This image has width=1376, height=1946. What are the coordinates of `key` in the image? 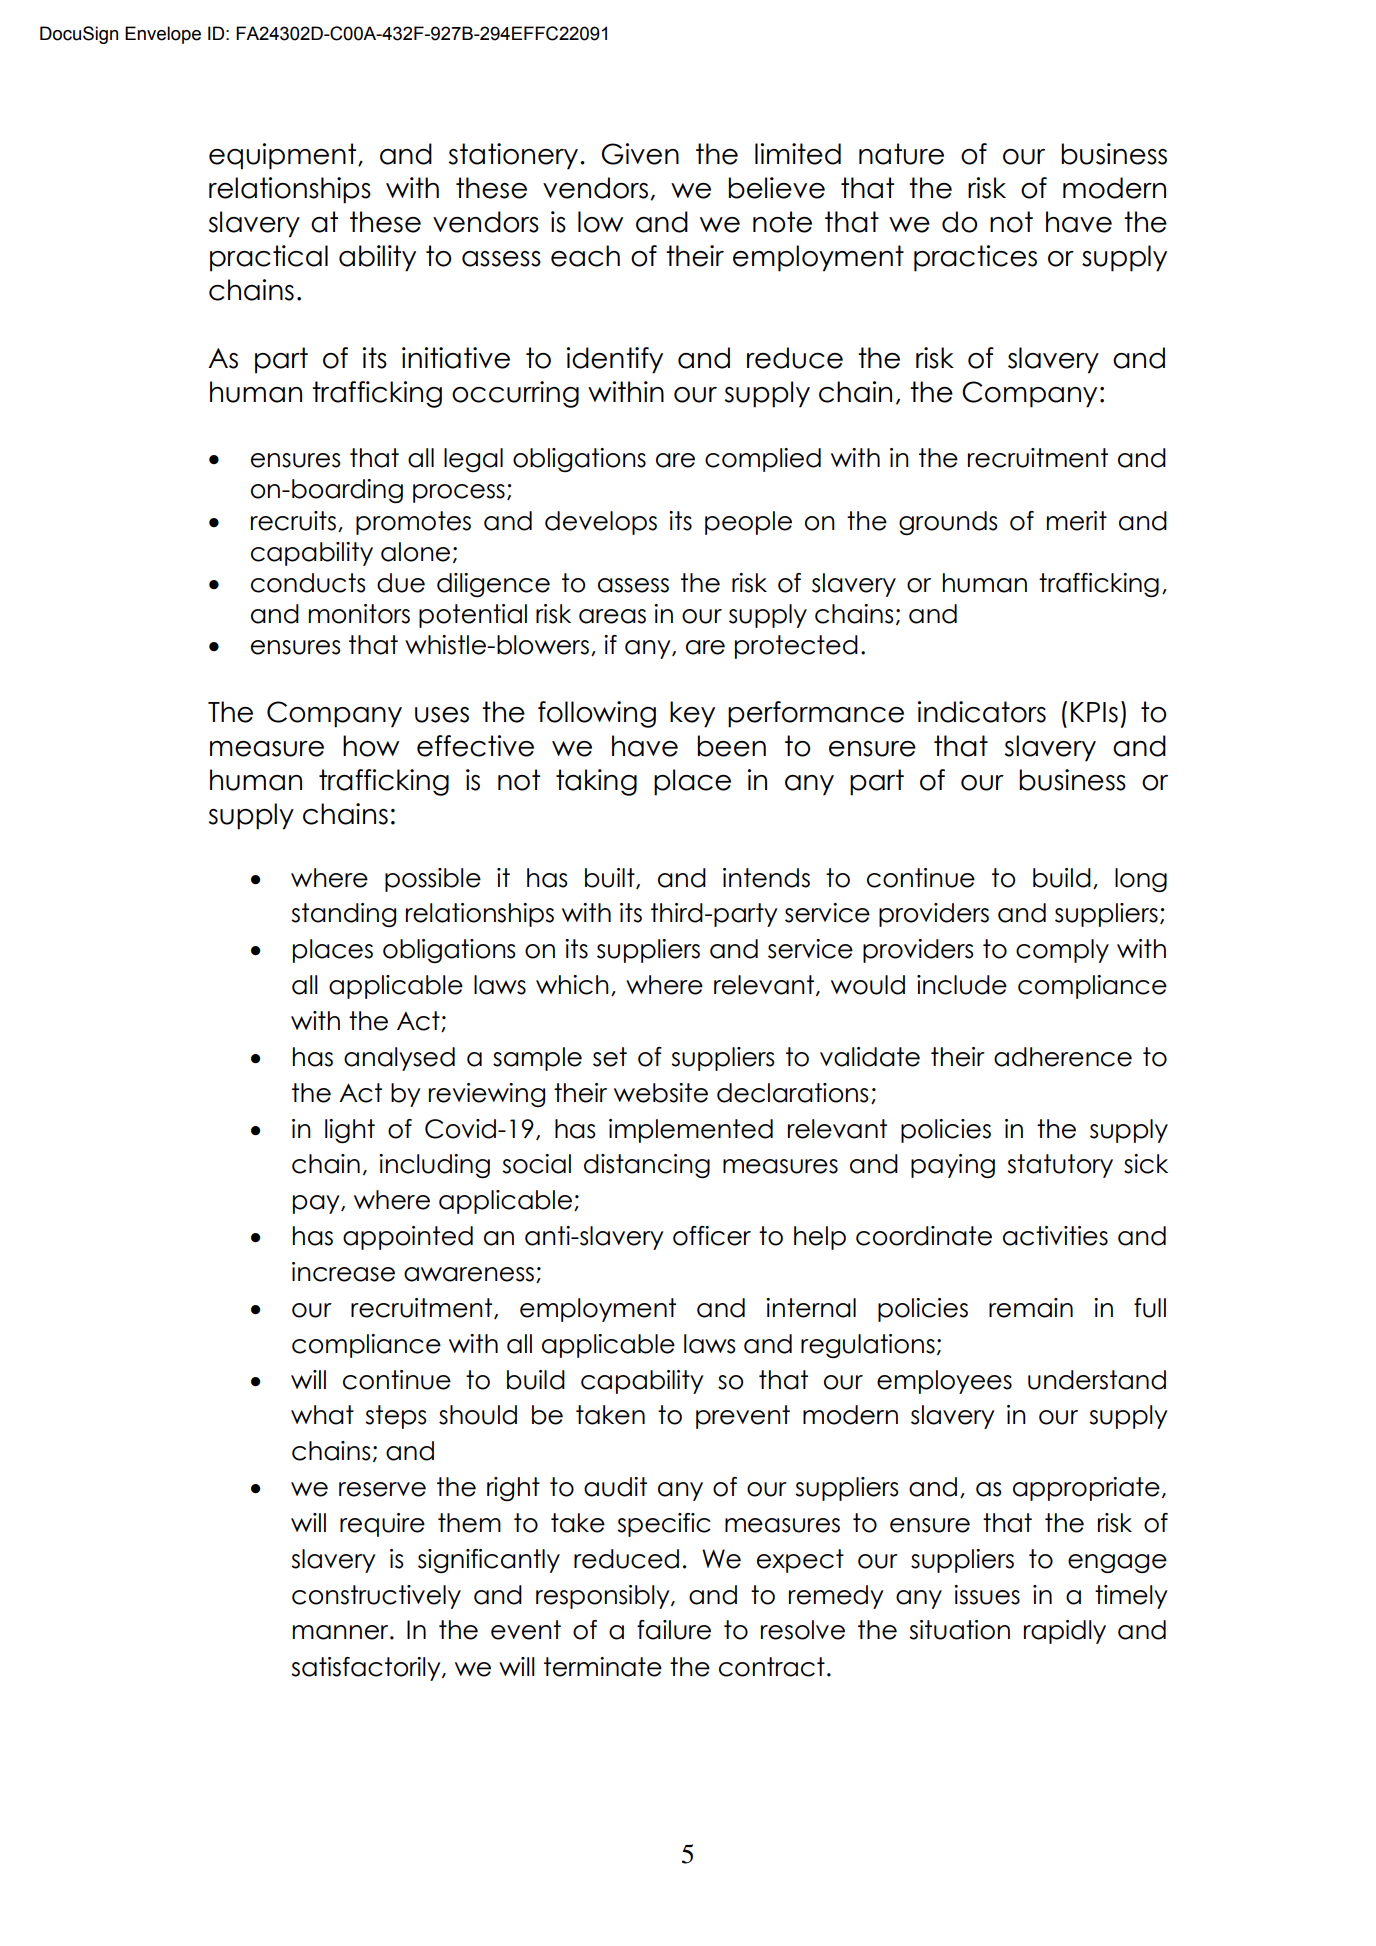 It's located at (692, 714).
